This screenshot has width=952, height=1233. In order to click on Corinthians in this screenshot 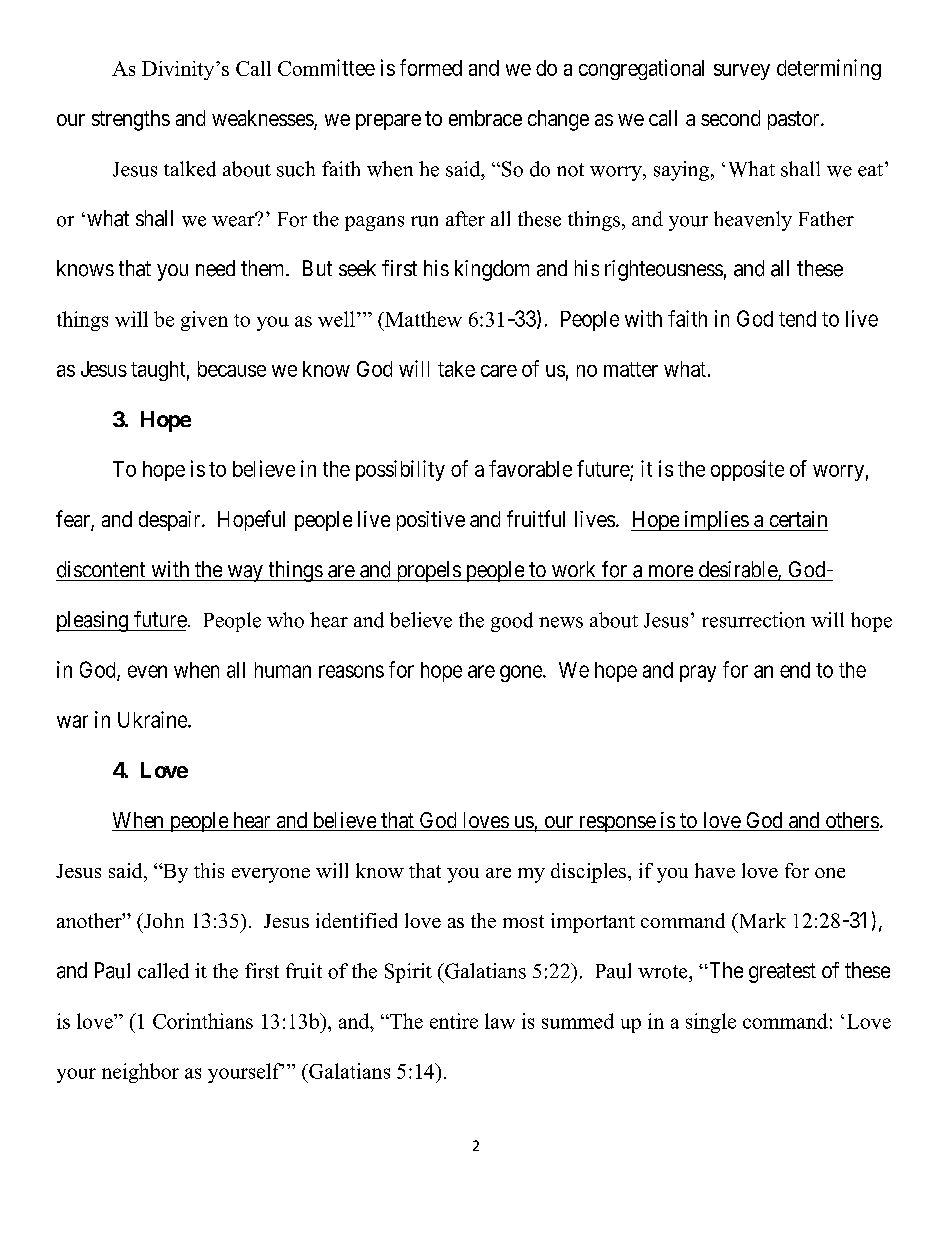, I will do `click(203, 1021)`.
